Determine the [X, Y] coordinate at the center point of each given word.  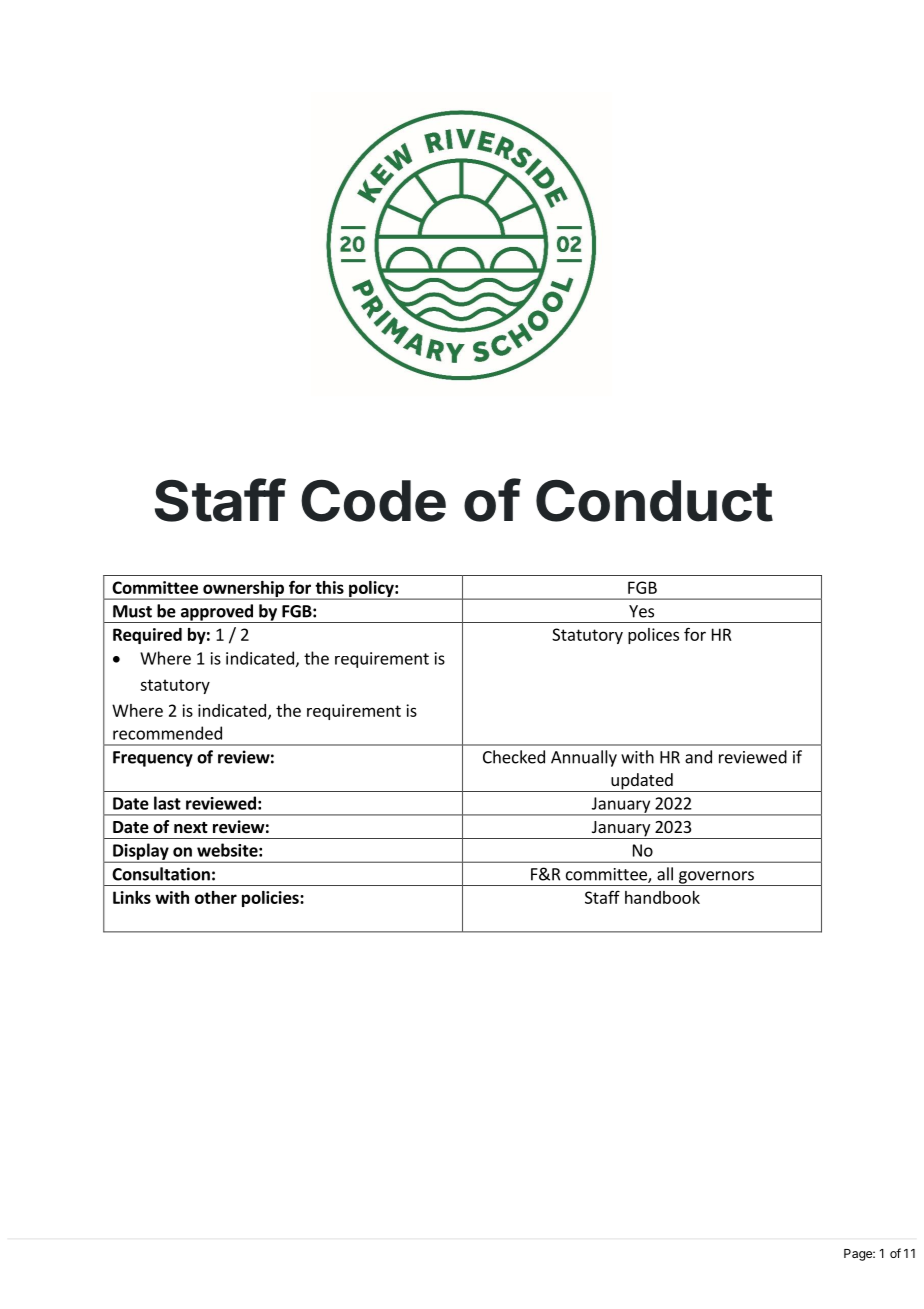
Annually [584, 758]
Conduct [654, 500]
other [216, 897]
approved [216, 613]
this [329, 587]
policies [271, 899]
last [167, 803]
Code [373, 500]
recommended [167, 733]
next [191, 828]
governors [716, 878]
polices [653, 636]
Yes [641, 611]
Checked [514, 757]
